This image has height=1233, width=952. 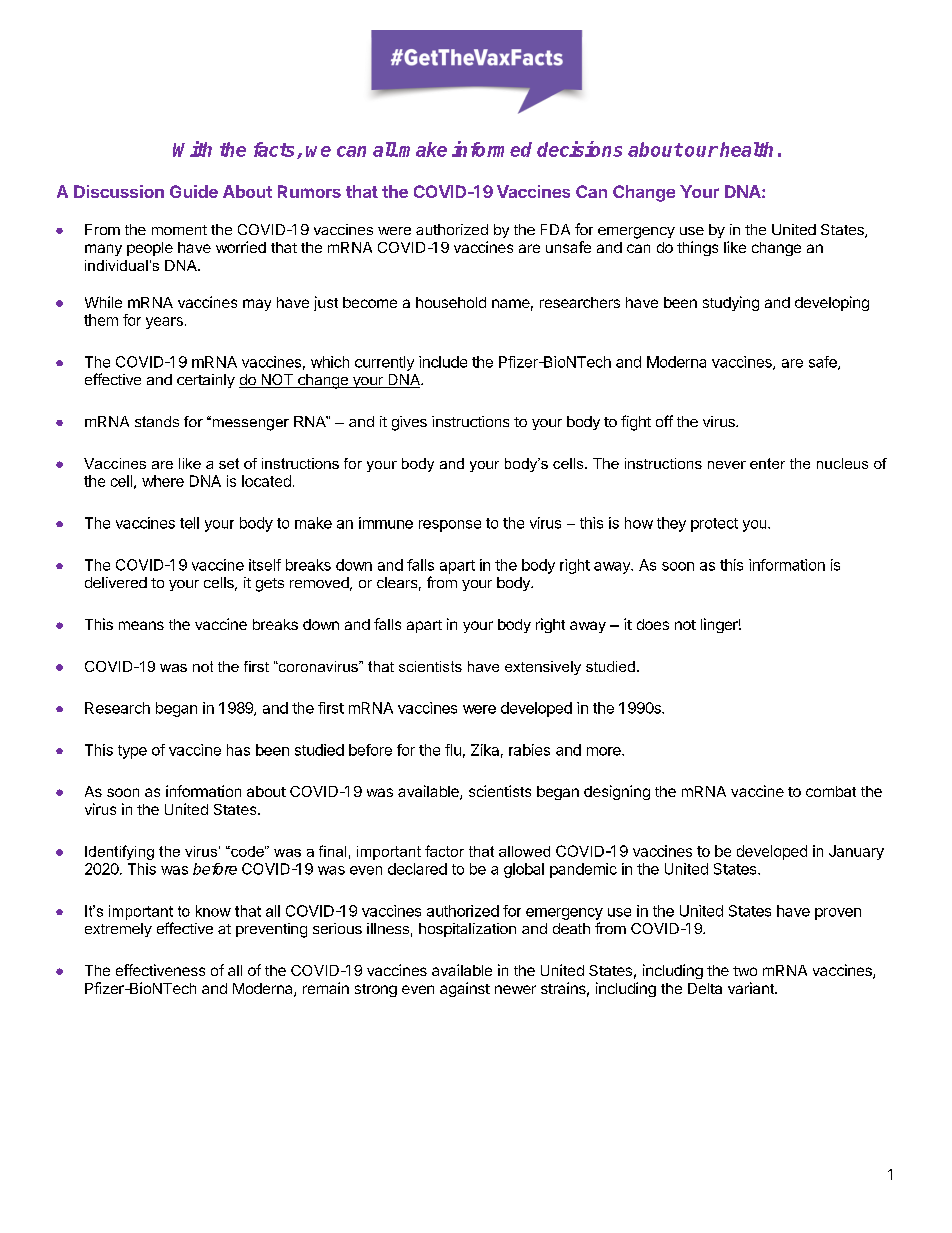 I want to click on studying, so click(x=731, y=303).
